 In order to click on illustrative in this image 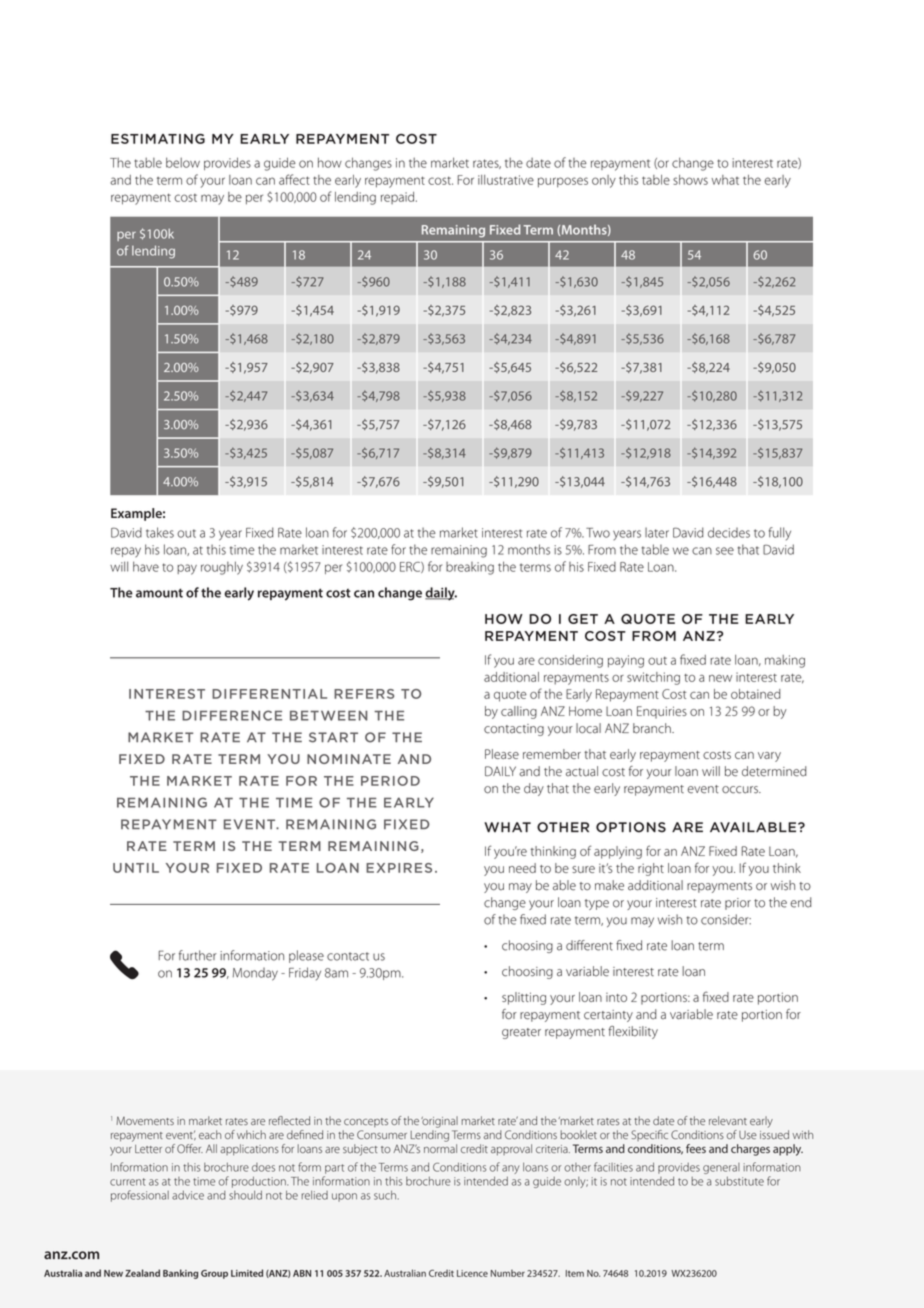, I will do `click(506, 180)`.
